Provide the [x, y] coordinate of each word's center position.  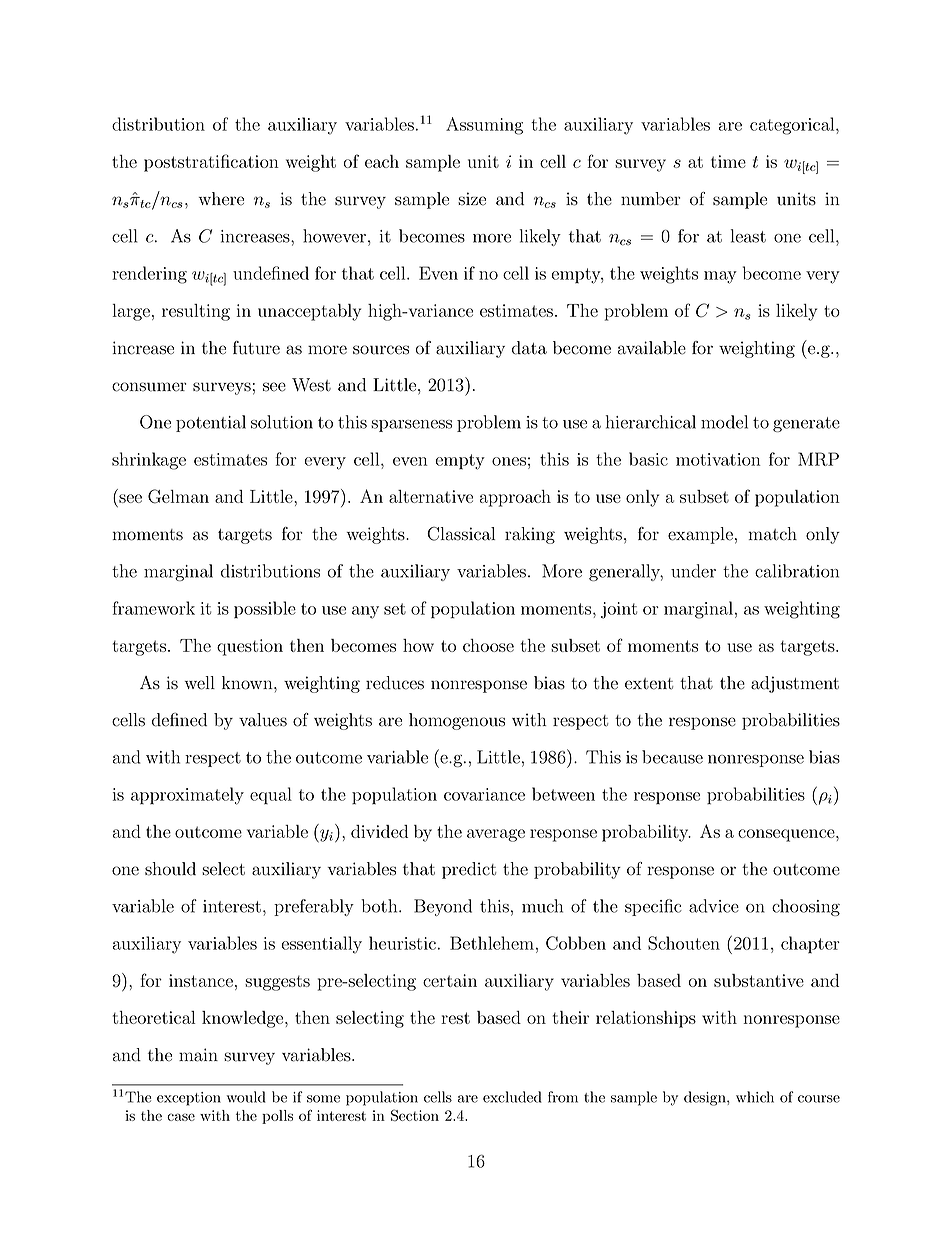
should [170, 869]
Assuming [484, 126]
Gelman [178, 496]
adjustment [795, 684]
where [221, 199]
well [200, 683]
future [256, 348]
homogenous [457, 721]
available [652, 348]
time [728, 161]
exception [189, 1099]
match [773, 534]
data [529, 348]
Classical [461, 534]
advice [714, 906]
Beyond [443, 907]
